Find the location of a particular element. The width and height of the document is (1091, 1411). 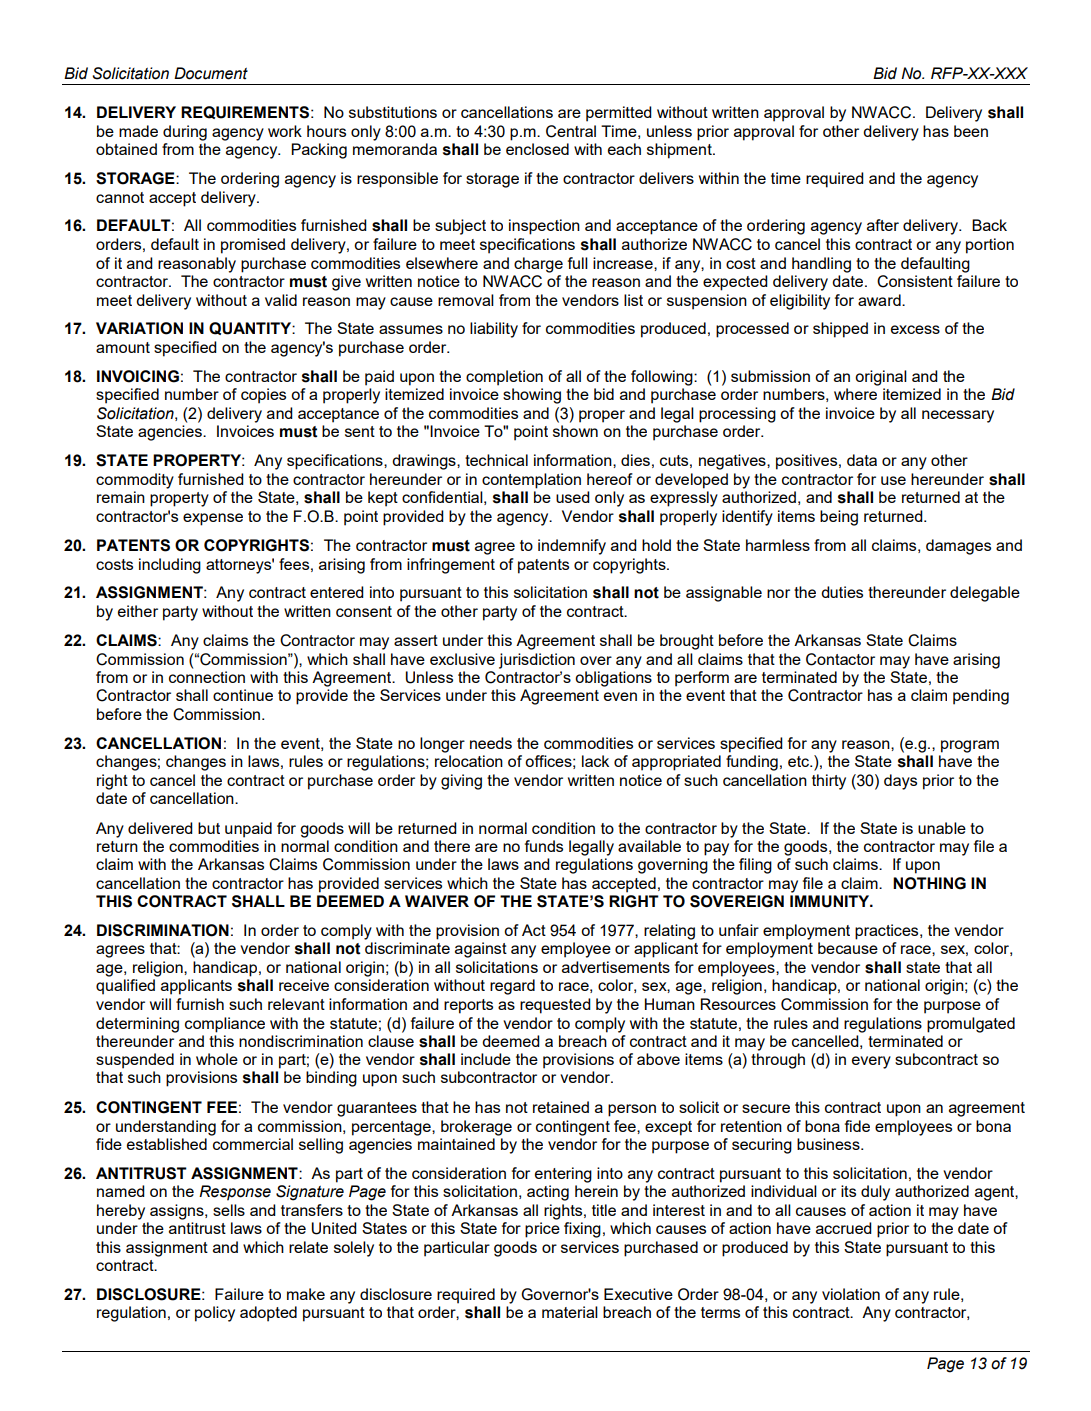

been is located at coordinates (971, 131).
